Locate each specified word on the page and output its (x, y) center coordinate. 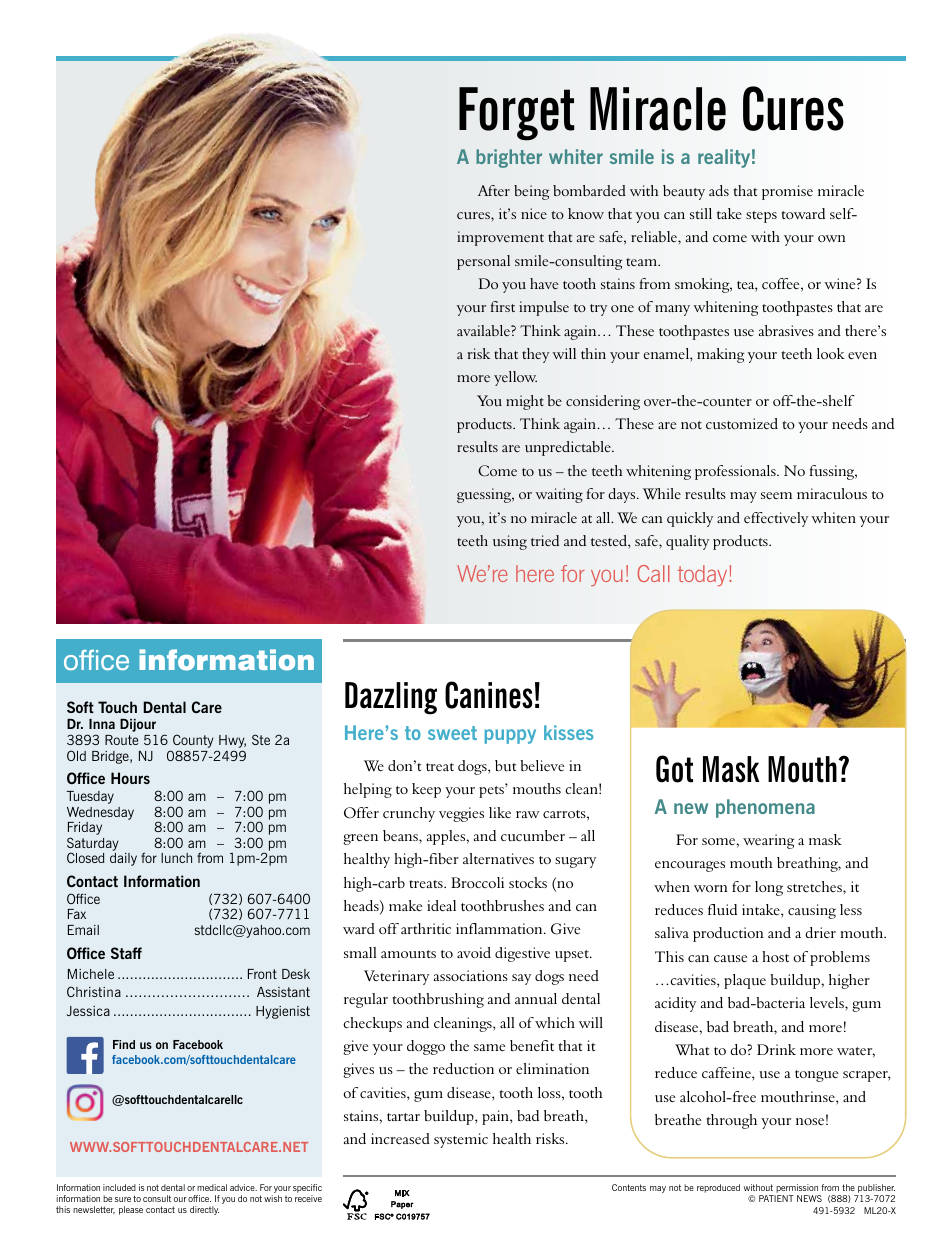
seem (776, 495)
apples (447, 837)
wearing (768, 841)
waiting (559, 495)
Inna (102, 724)
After (494, 190)
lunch (176, 858)
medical (212, 1187)
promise (787, 192)
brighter (509, 158)
